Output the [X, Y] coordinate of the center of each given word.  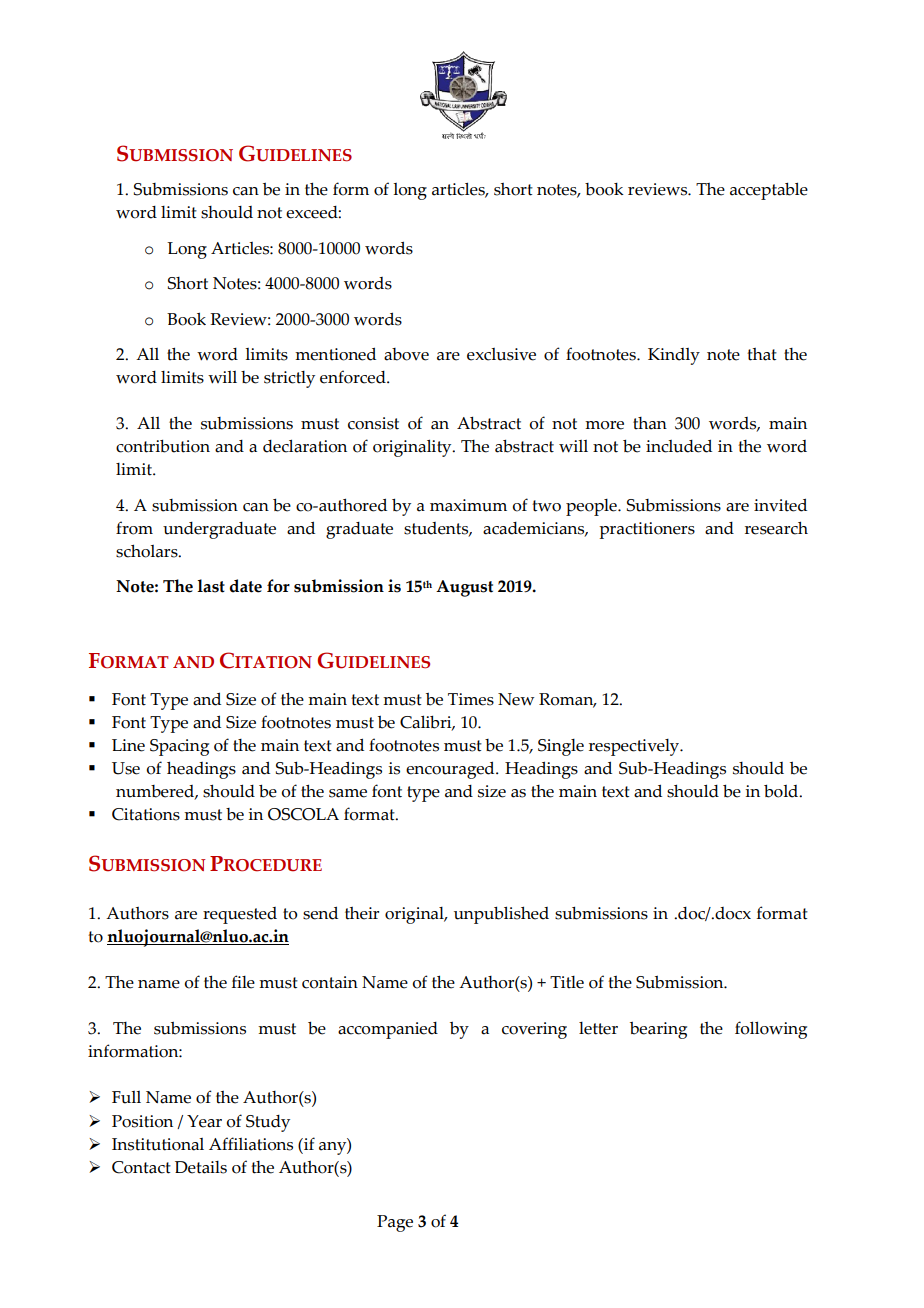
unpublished [501, 915]
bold [782, 791]
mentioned [335, 354]
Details [201, 1167]
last [211, 586]
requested [240, 915]
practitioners [647, 530]
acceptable [769, 191]
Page [395, 1223]
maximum [468, 505]
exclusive [501, 354]
